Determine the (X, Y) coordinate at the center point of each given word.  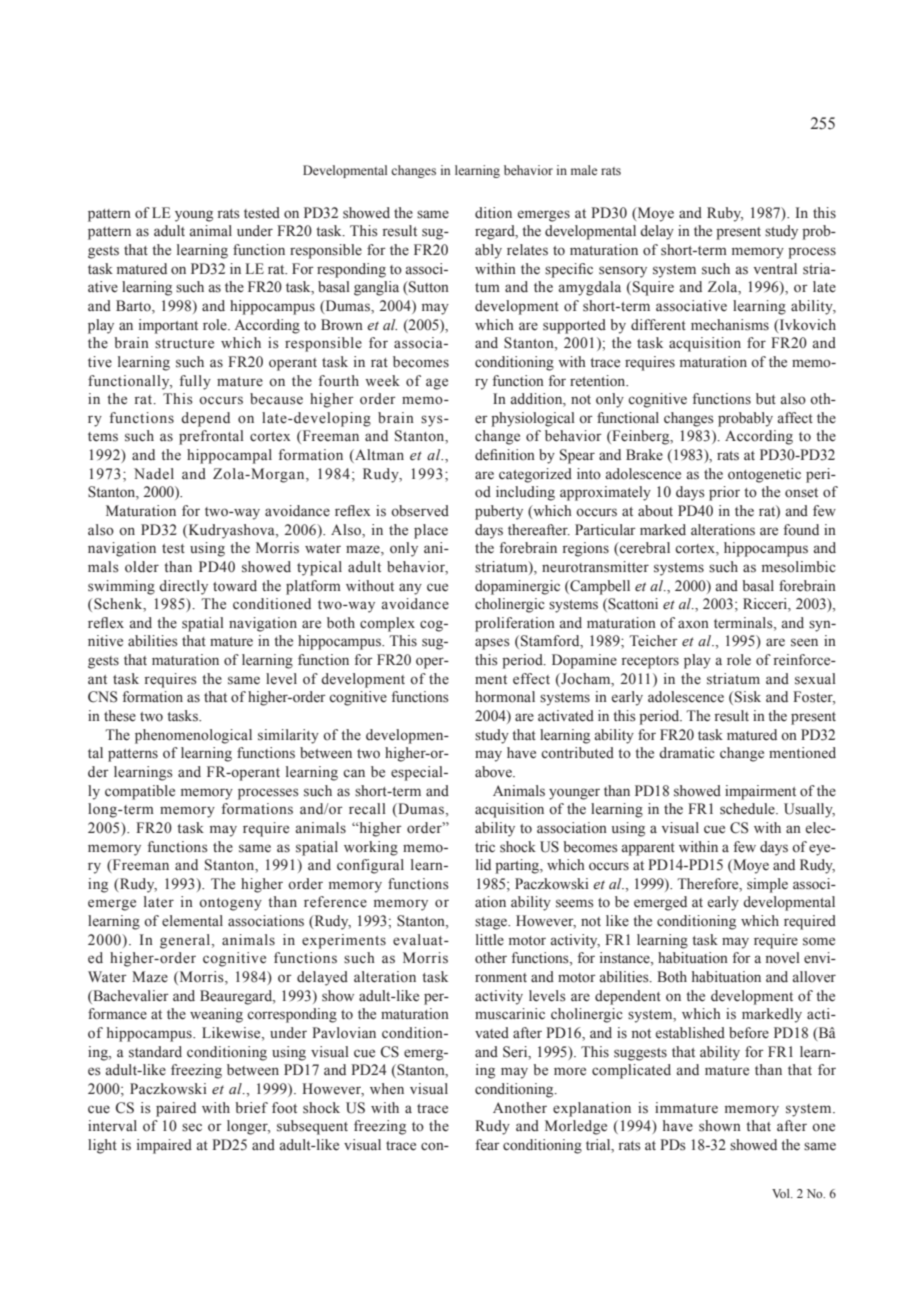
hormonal (505, 697)
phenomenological (193, 736)
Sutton (428, 287)
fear (487, 1144)
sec (192, 1127)
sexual (815, 679)
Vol (782, 1193)
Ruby (725, 214)
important (168, 326)
